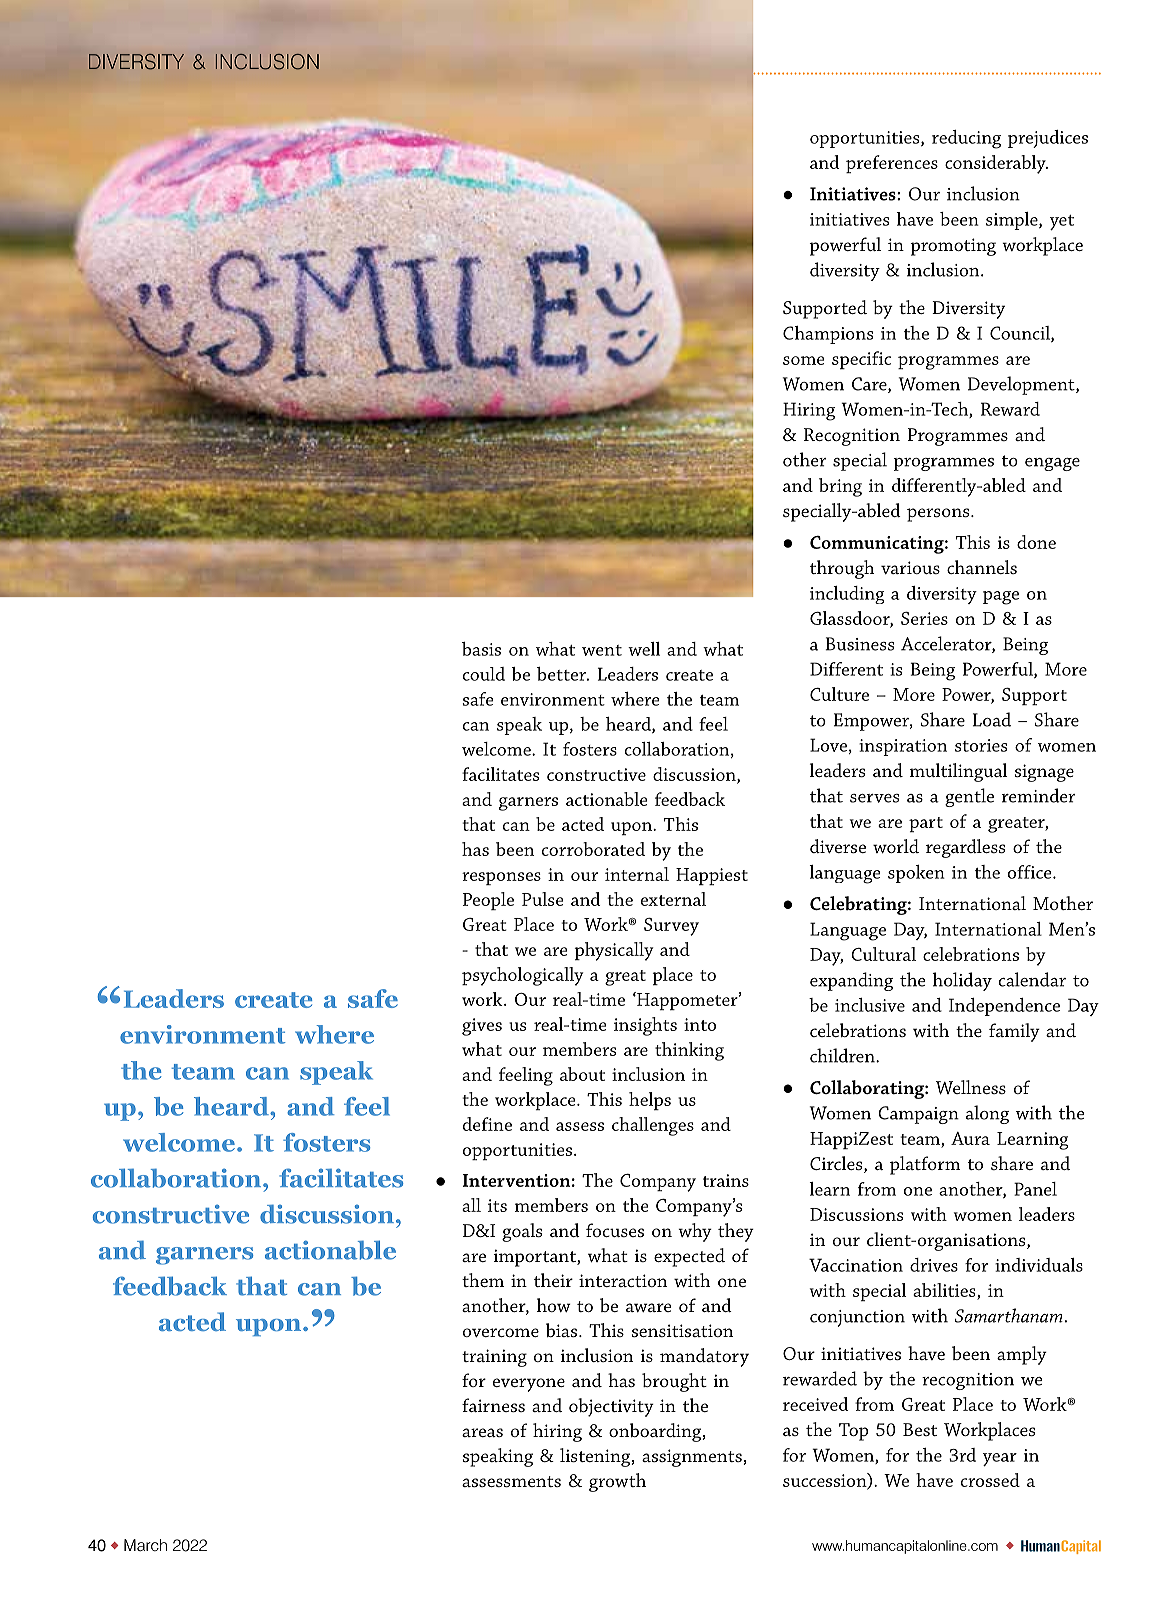  I want to click on some, so click(804, 360).
